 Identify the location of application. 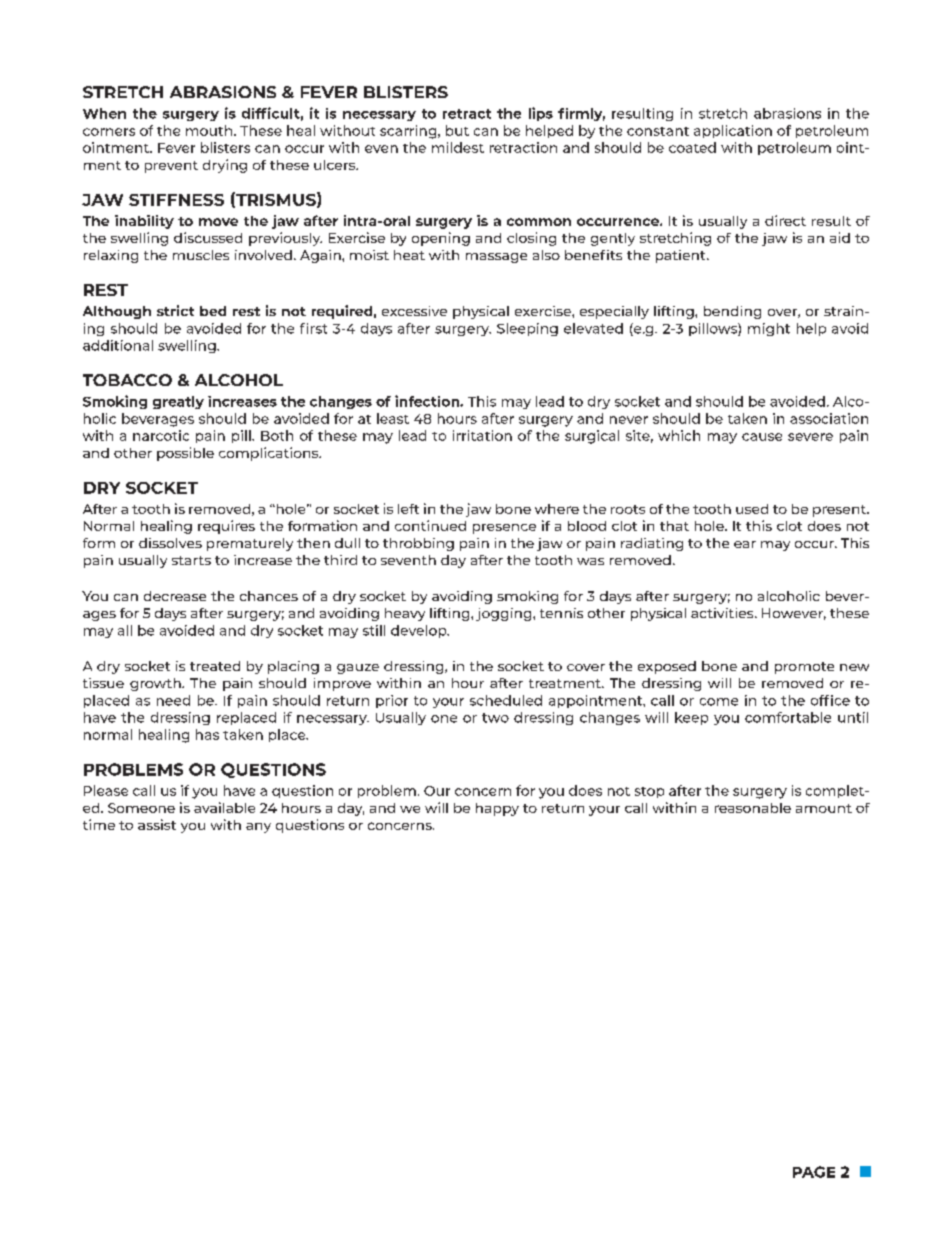
(733, 131).
